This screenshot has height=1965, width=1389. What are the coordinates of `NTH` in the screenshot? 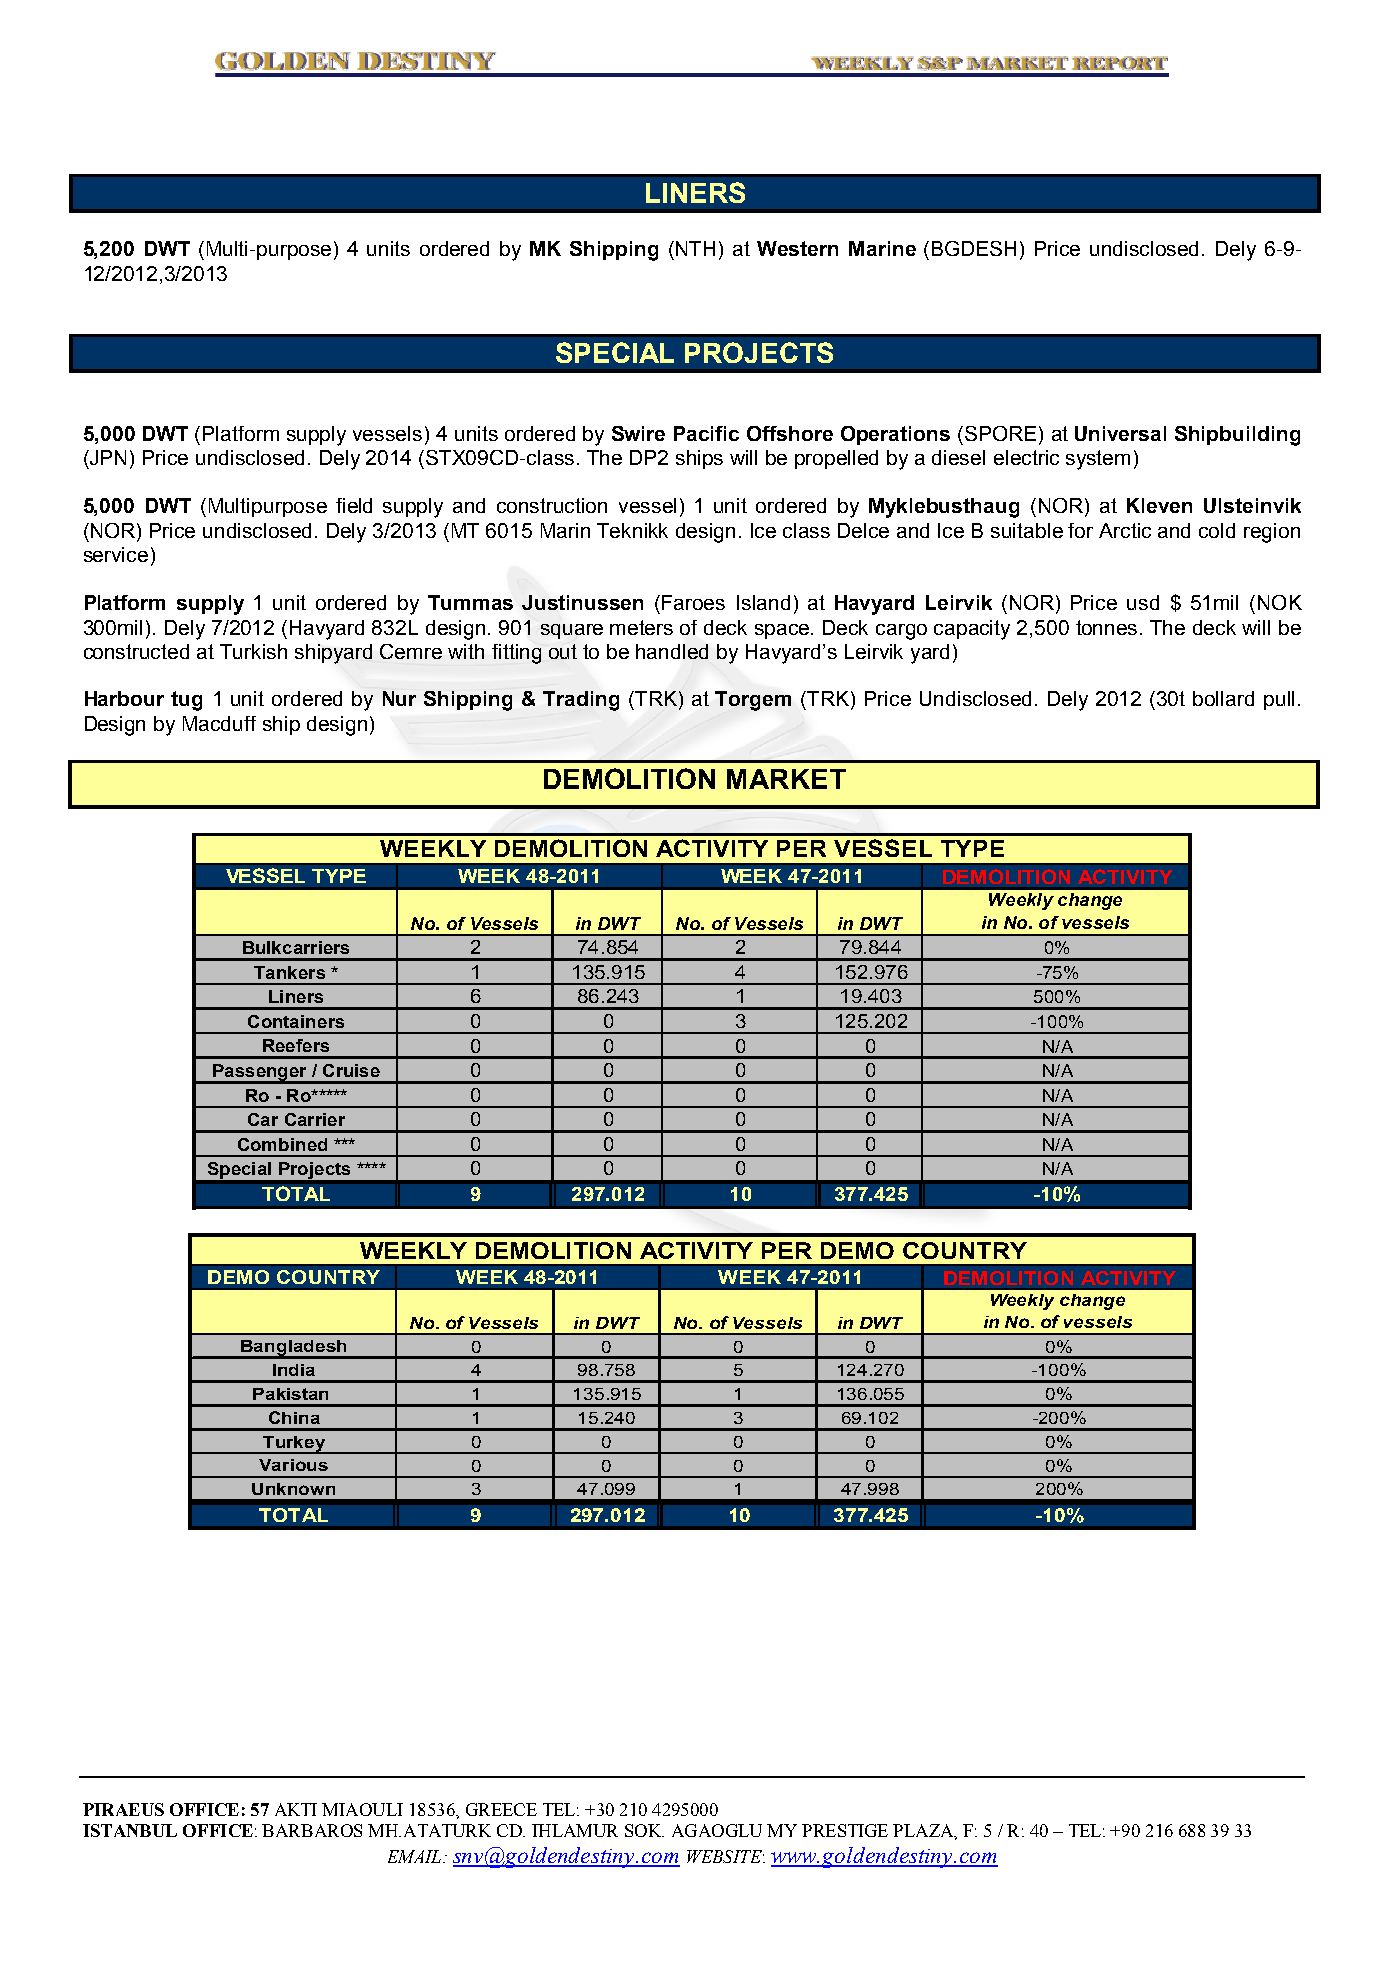 It's located at (695, 248).
